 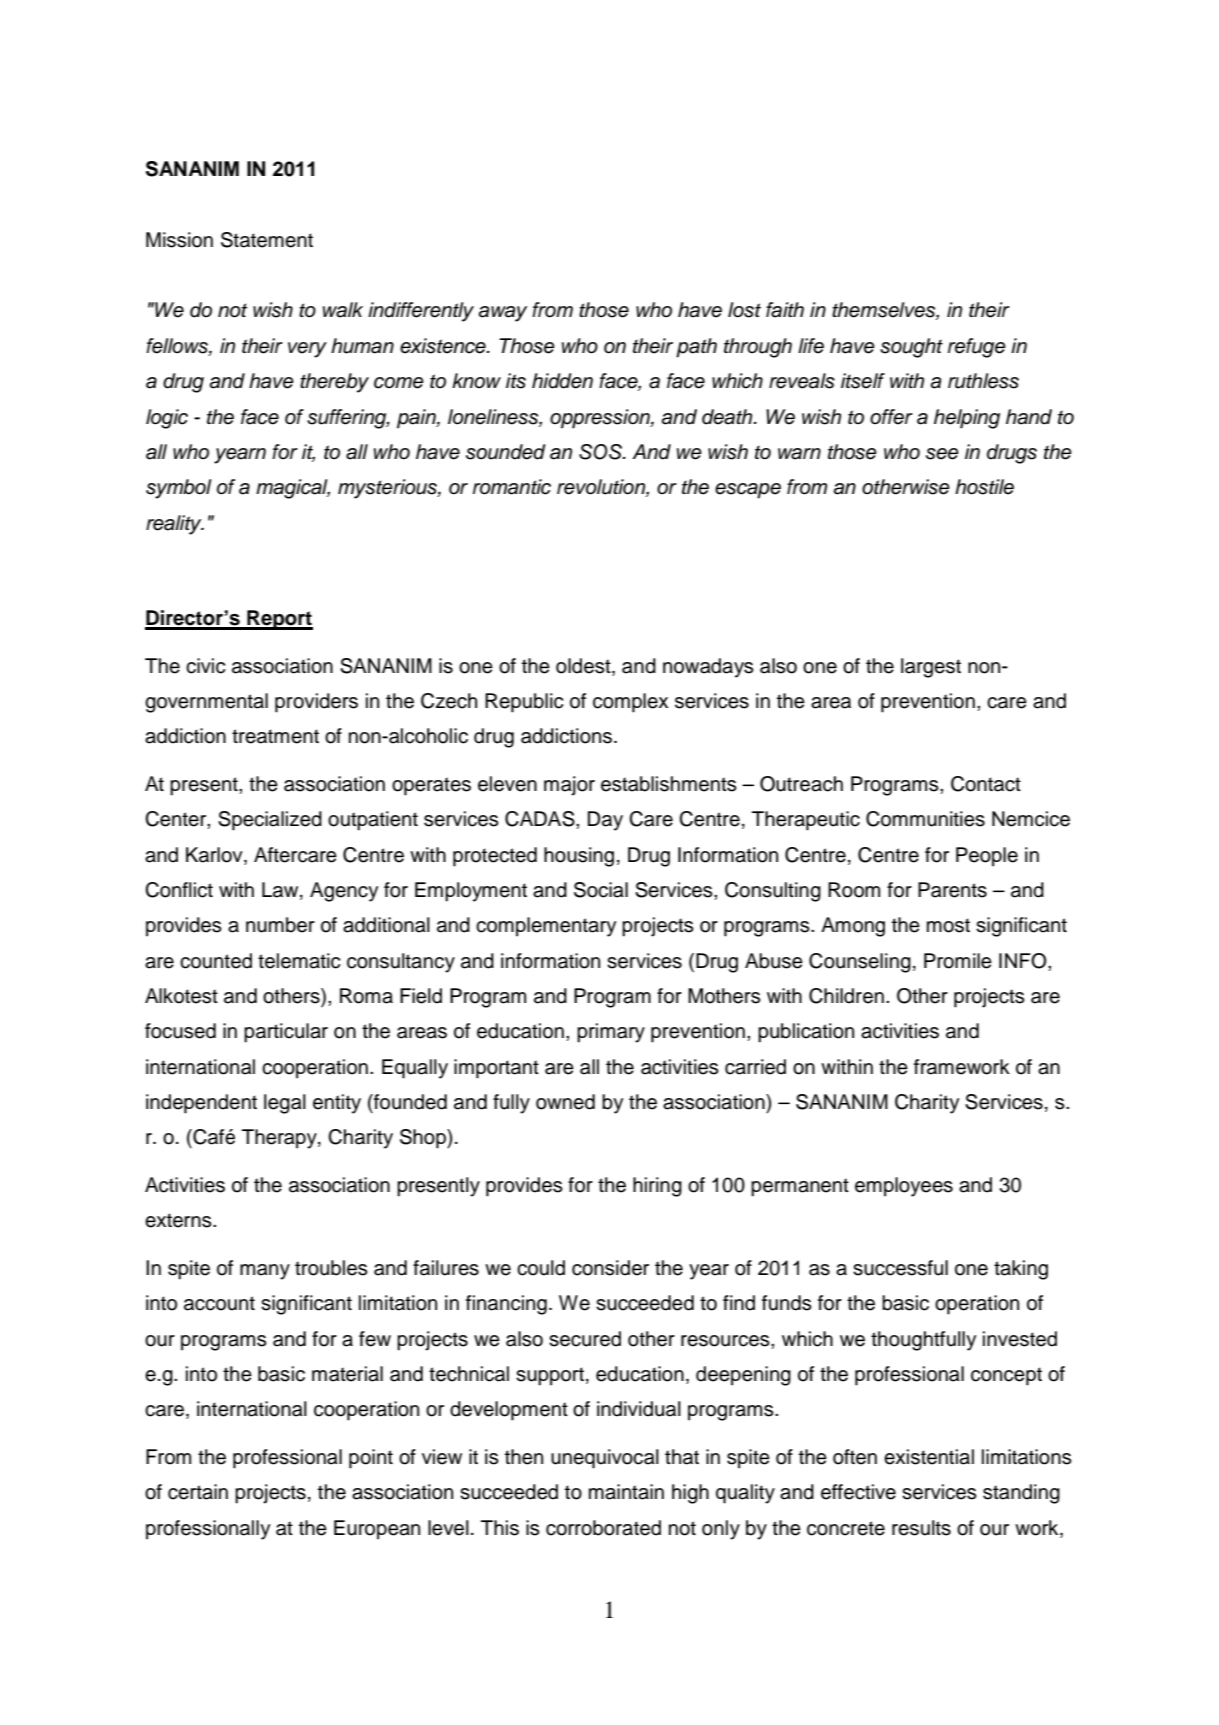 I want to click on maintain, so click(x=626, y=1492).
